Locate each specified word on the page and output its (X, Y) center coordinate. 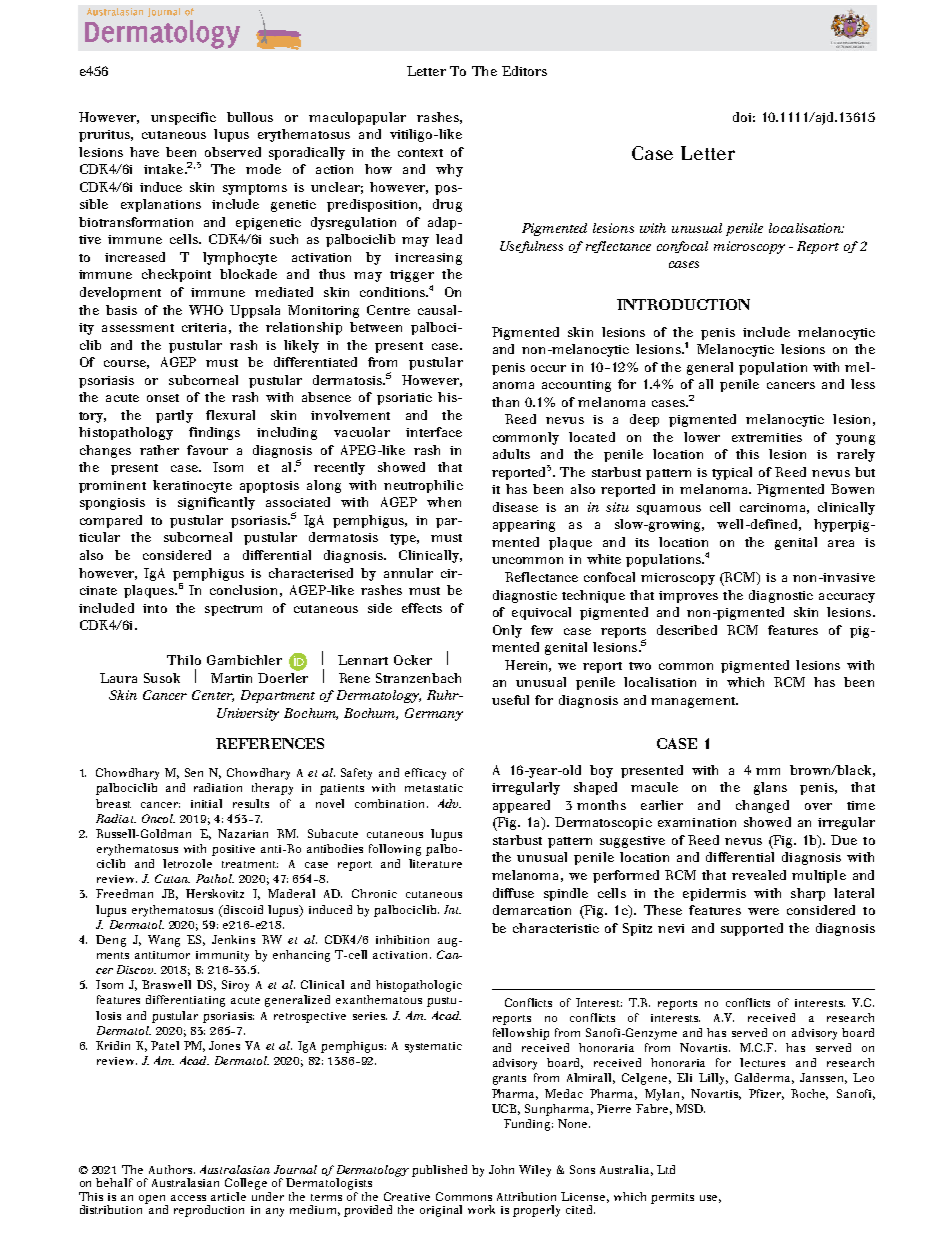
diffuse (513, 893)
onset (163, 398)
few (542, 630)
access (188, 1198)
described (687, 630)
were (763, 911)
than (505, 402)
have (144, 152)
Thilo (184, 660)
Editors (524, 71)
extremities (767, 437)
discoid (242, 909)
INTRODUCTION (683, 304)
